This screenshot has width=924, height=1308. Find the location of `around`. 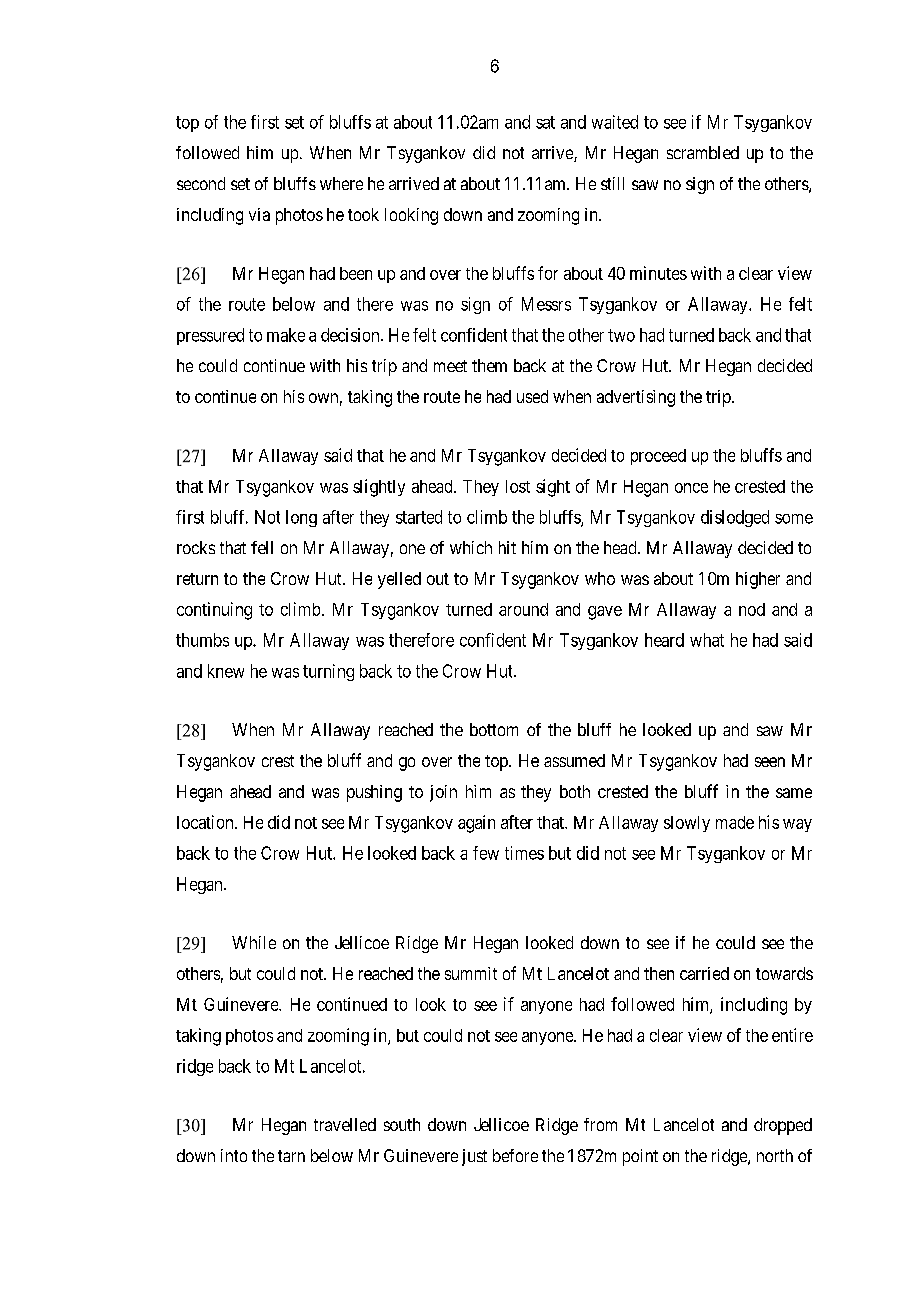

around is located at coordinates (523, 609).
